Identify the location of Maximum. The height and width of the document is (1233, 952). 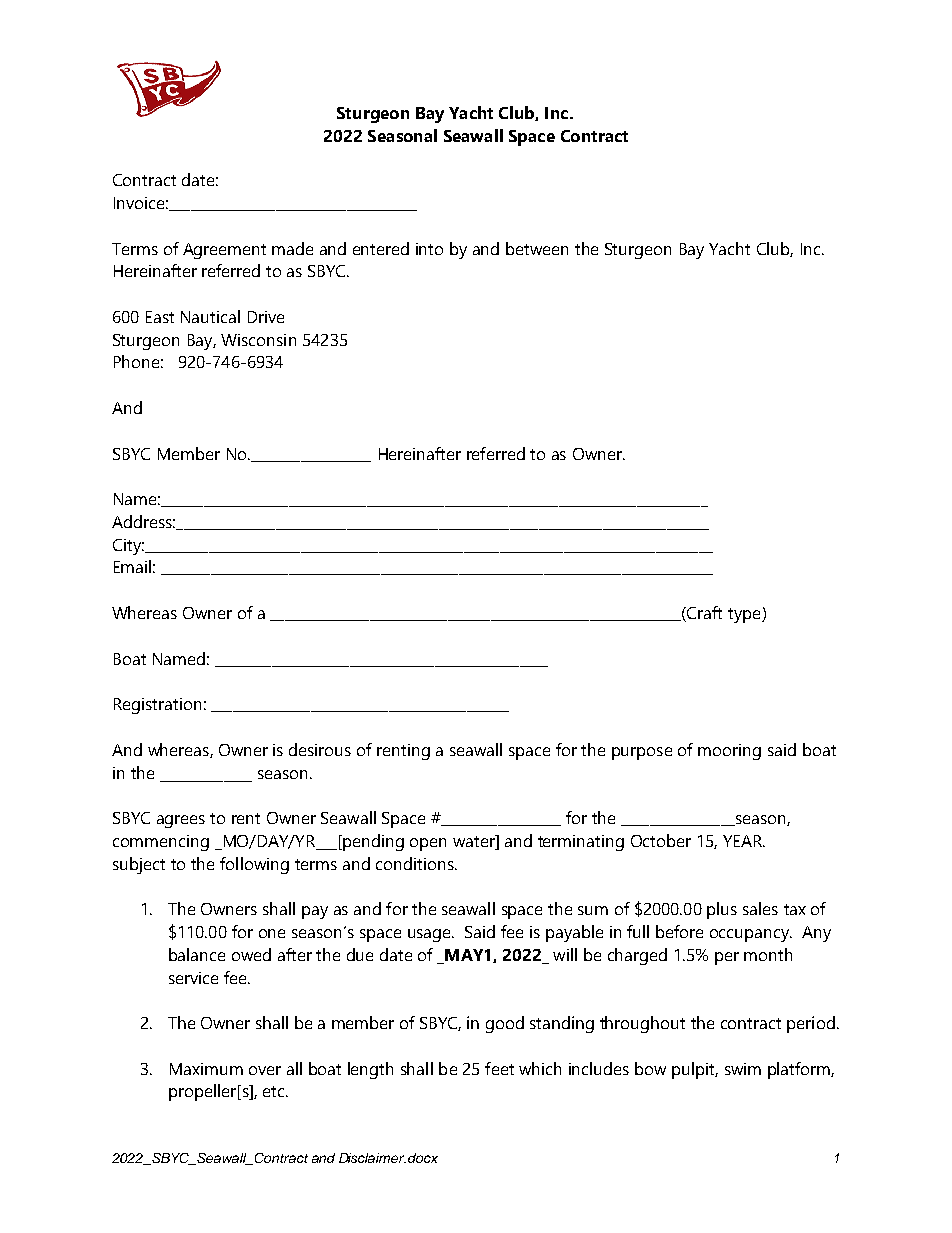
(206, 1069).
